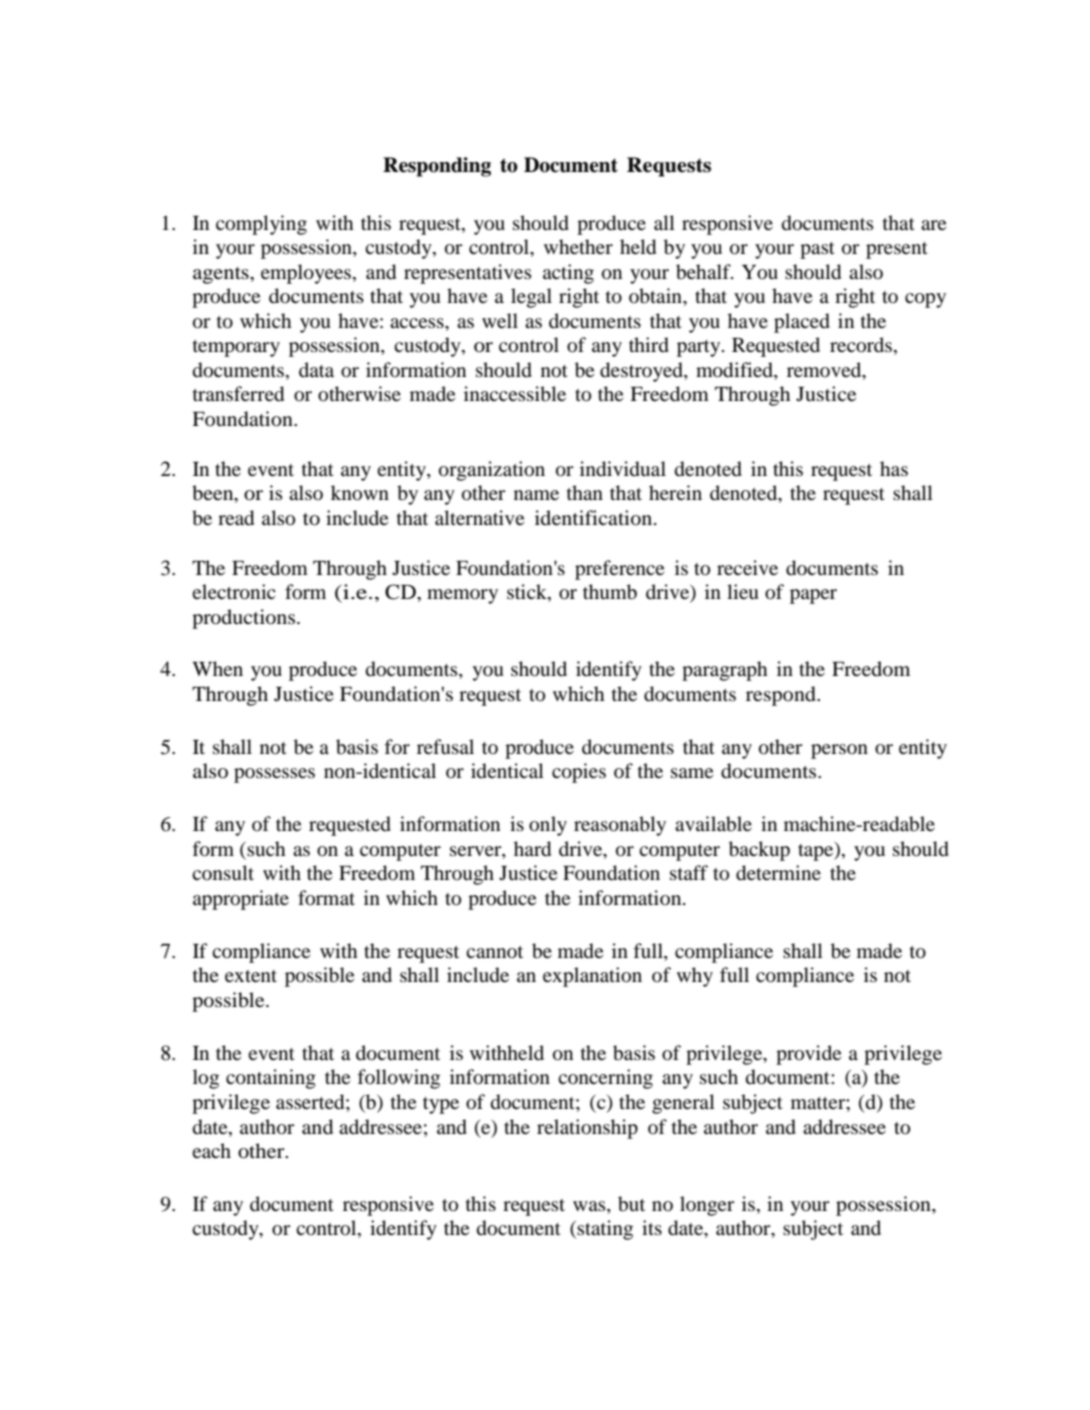  Describe the element at coordinates (578, 246) in the screenshot. I see `whether` at that location.
